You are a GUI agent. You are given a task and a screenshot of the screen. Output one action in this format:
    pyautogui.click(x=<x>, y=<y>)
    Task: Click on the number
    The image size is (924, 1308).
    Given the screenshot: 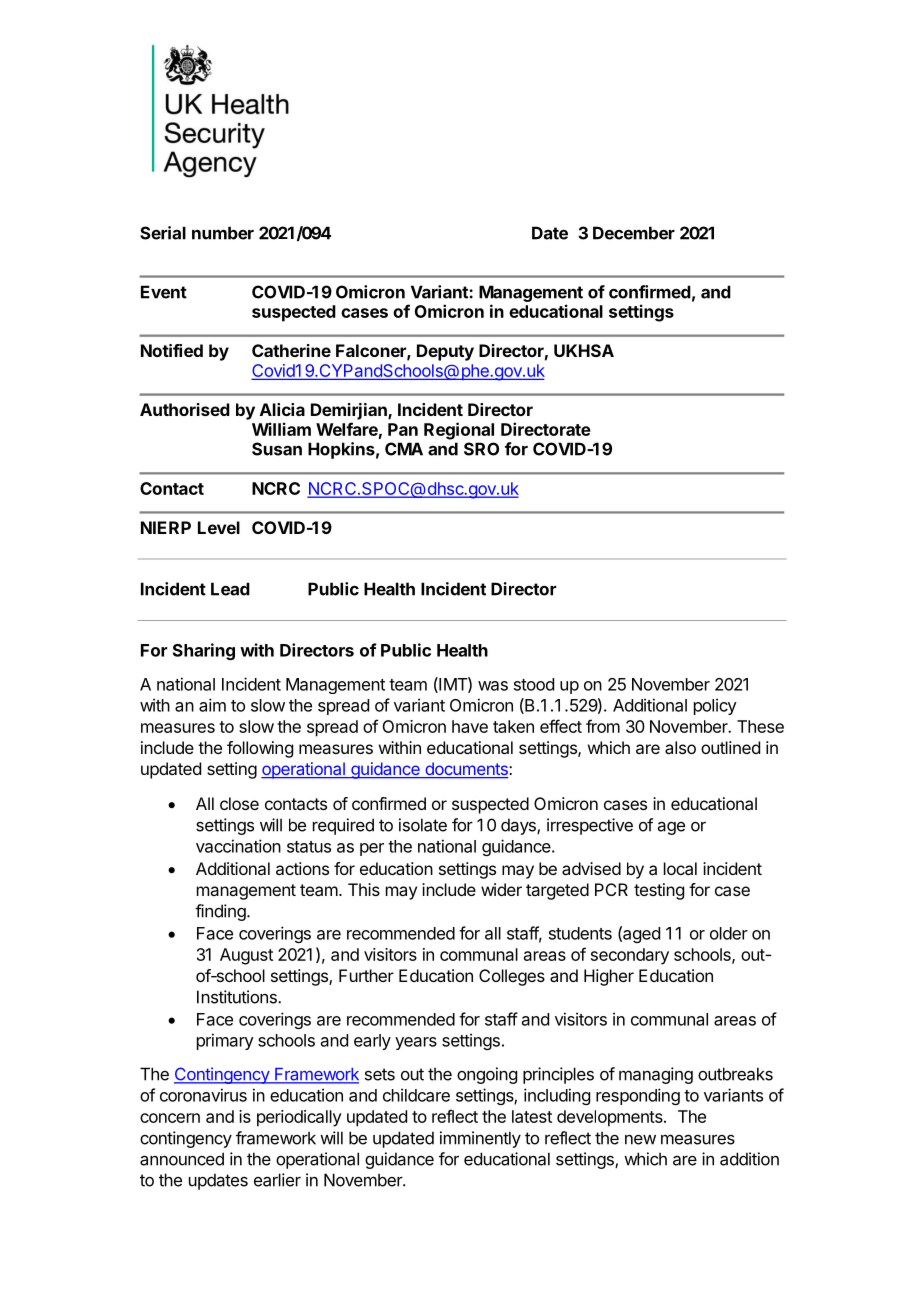 What is the action you would take?
    pyautogui.click(x=223, y=233)
